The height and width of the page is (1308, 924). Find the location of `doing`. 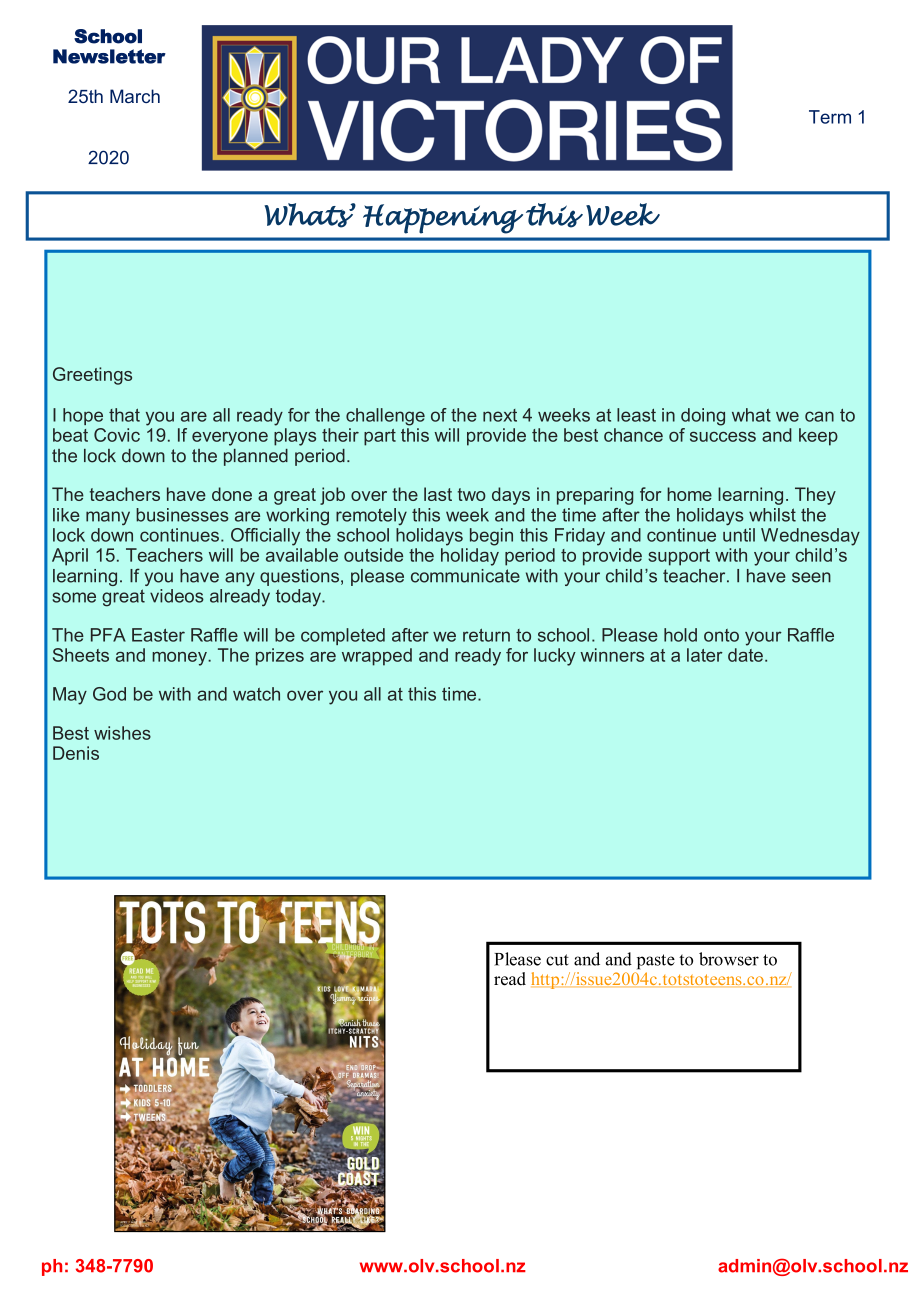

doing is located at coordinates (703, 417).
